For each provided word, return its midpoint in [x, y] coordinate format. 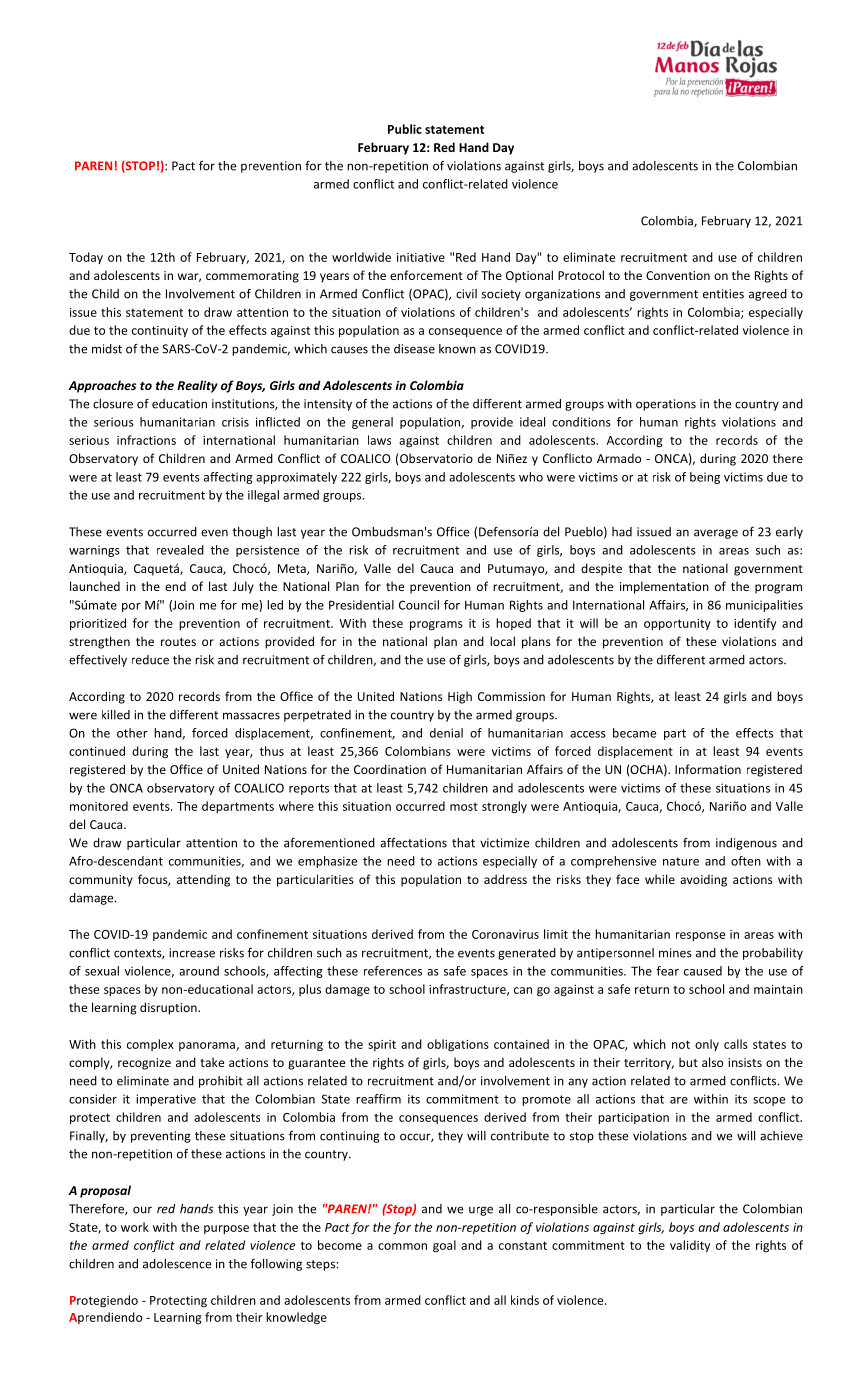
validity [690, 1246]
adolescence [177, 1264]
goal [444, 1246]
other [132, 733]
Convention [678, 275]
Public [405, 129]
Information [708, 769]
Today [86, 258]
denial [446, 733]
